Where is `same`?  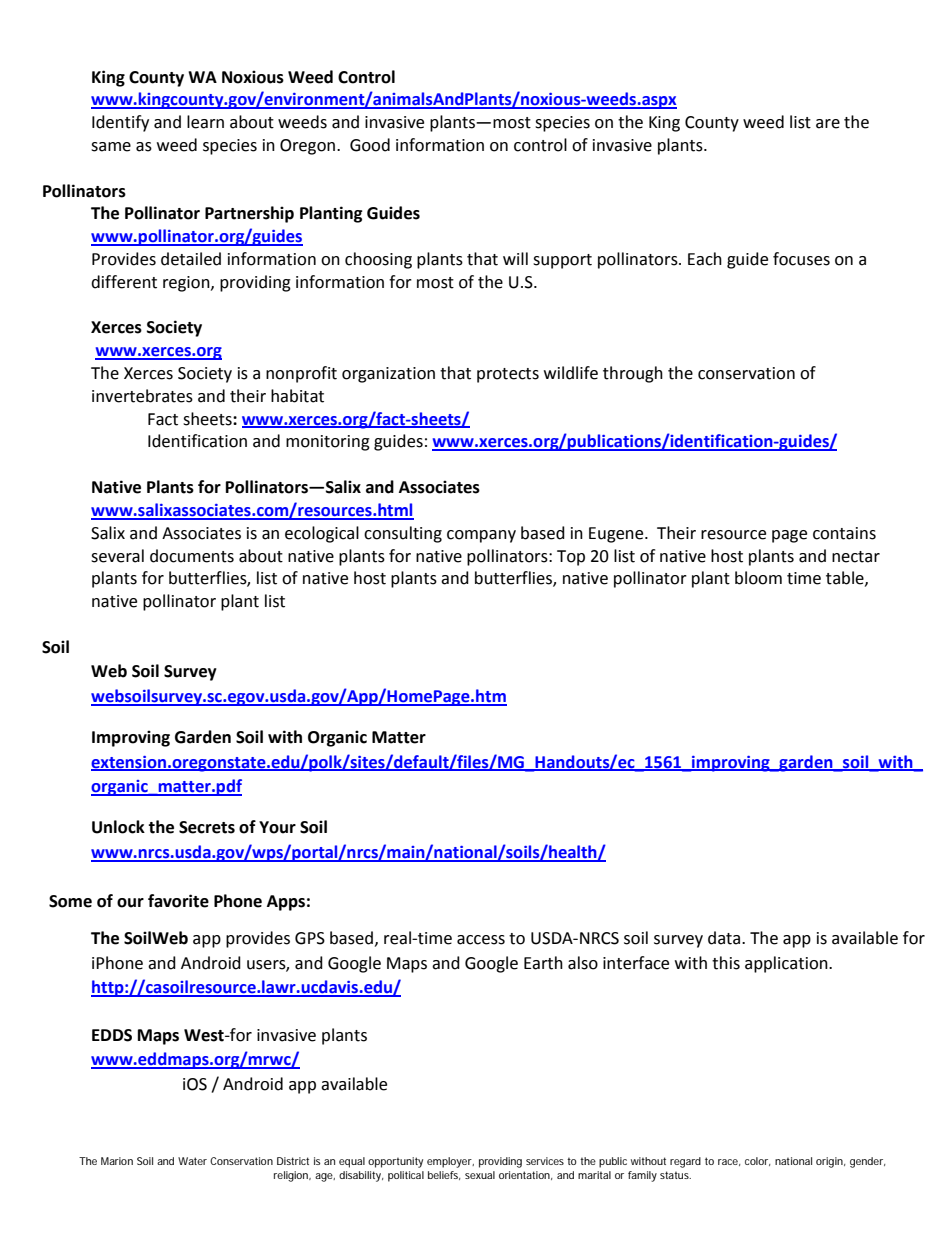 same is located at coordinates (111, 147).
